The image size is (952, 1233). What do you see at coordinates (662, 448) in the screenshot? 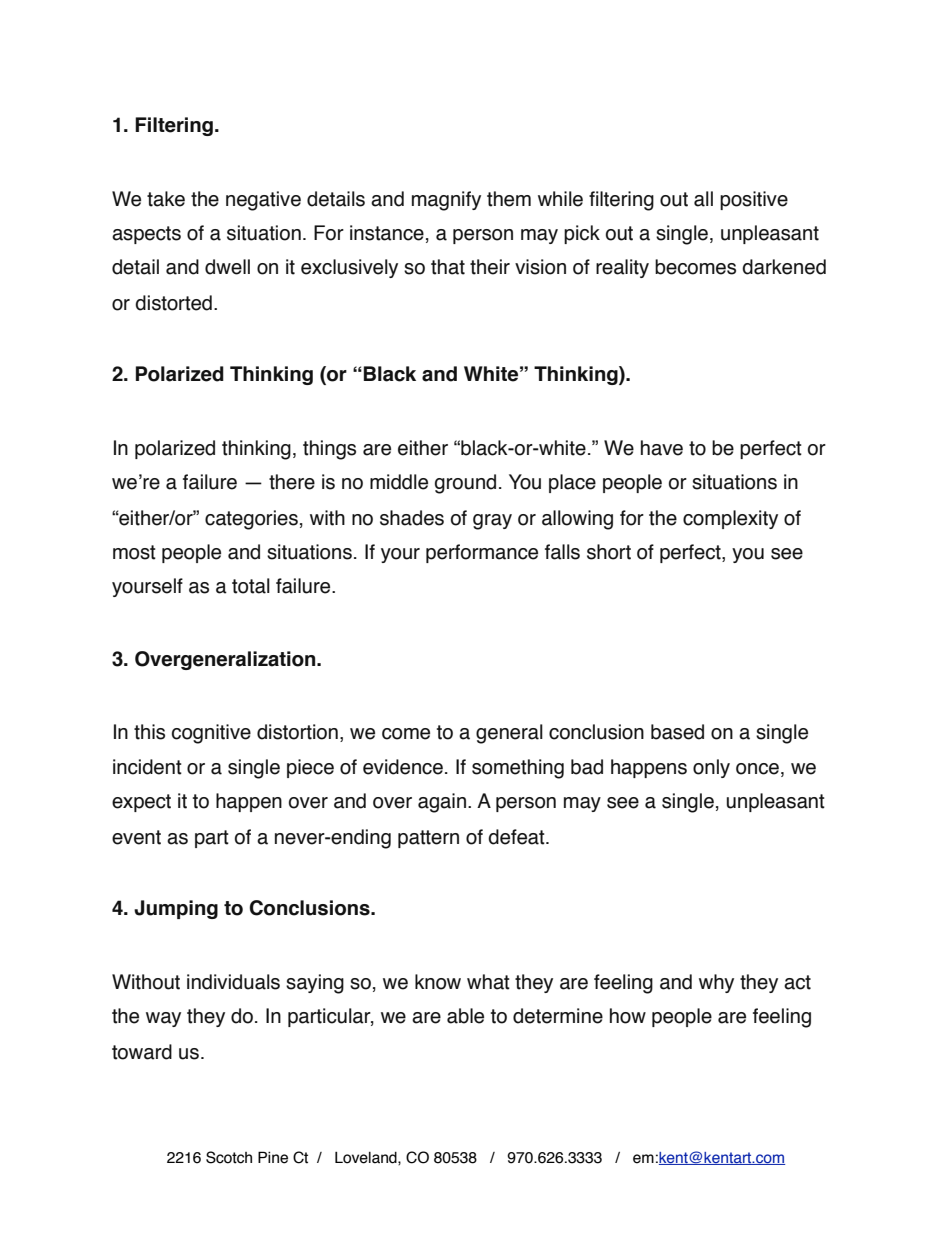
I see `have` at bounding box center [662, 448].
